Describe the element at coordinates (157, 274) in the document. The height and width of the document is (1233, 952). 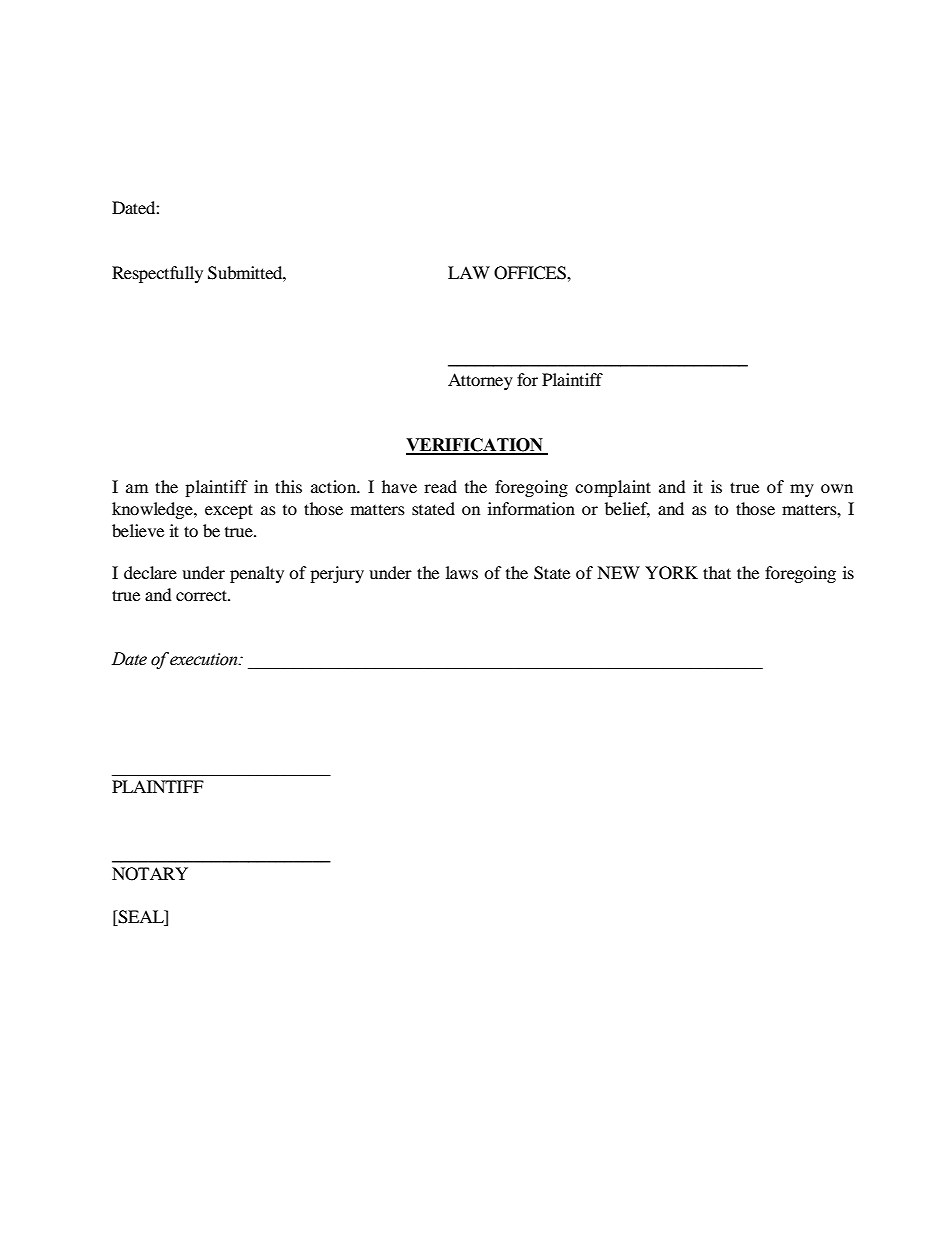
I see `Respectfully` at that location.
